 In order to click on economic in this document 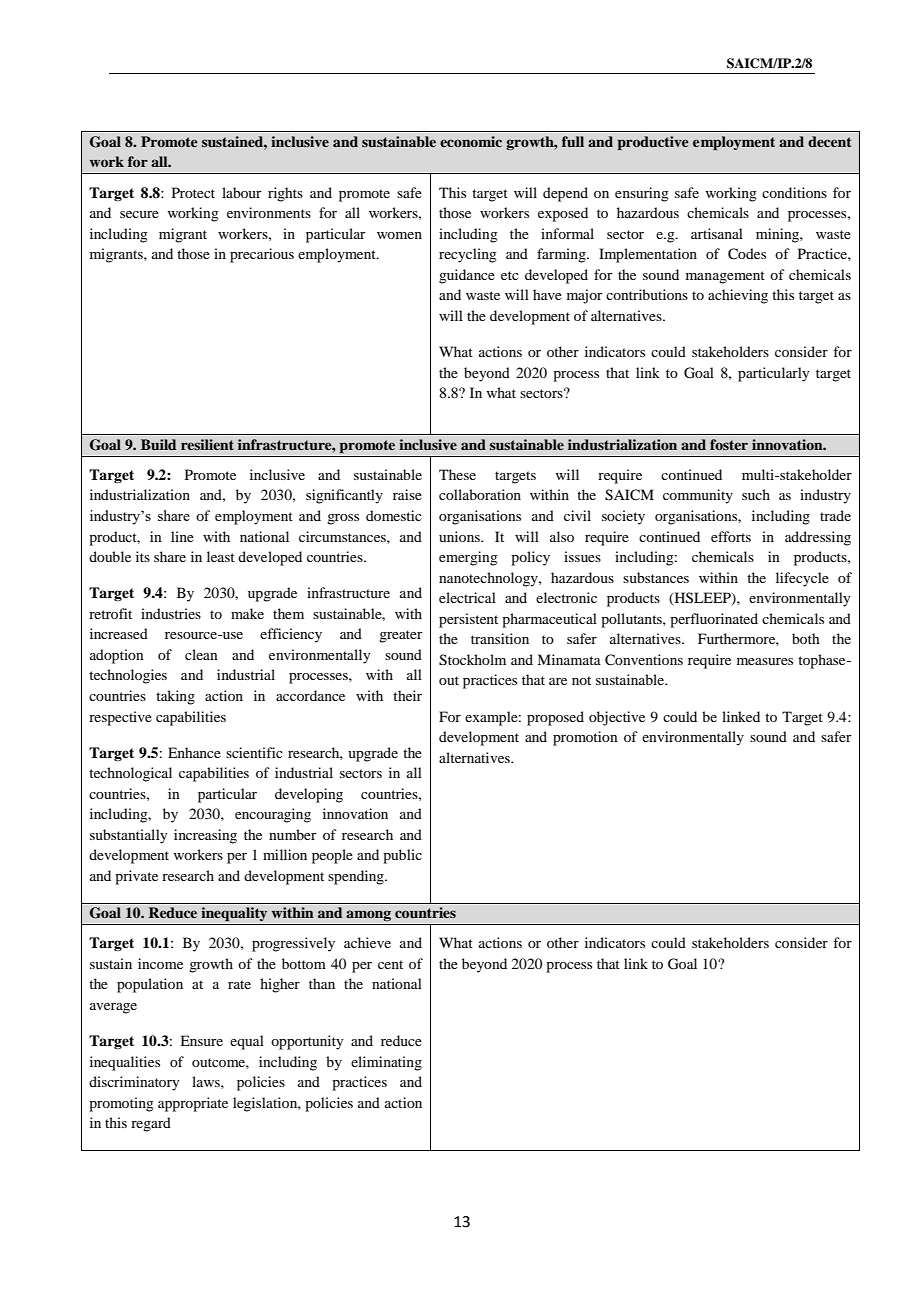, I will do `click(471, 141)`.
